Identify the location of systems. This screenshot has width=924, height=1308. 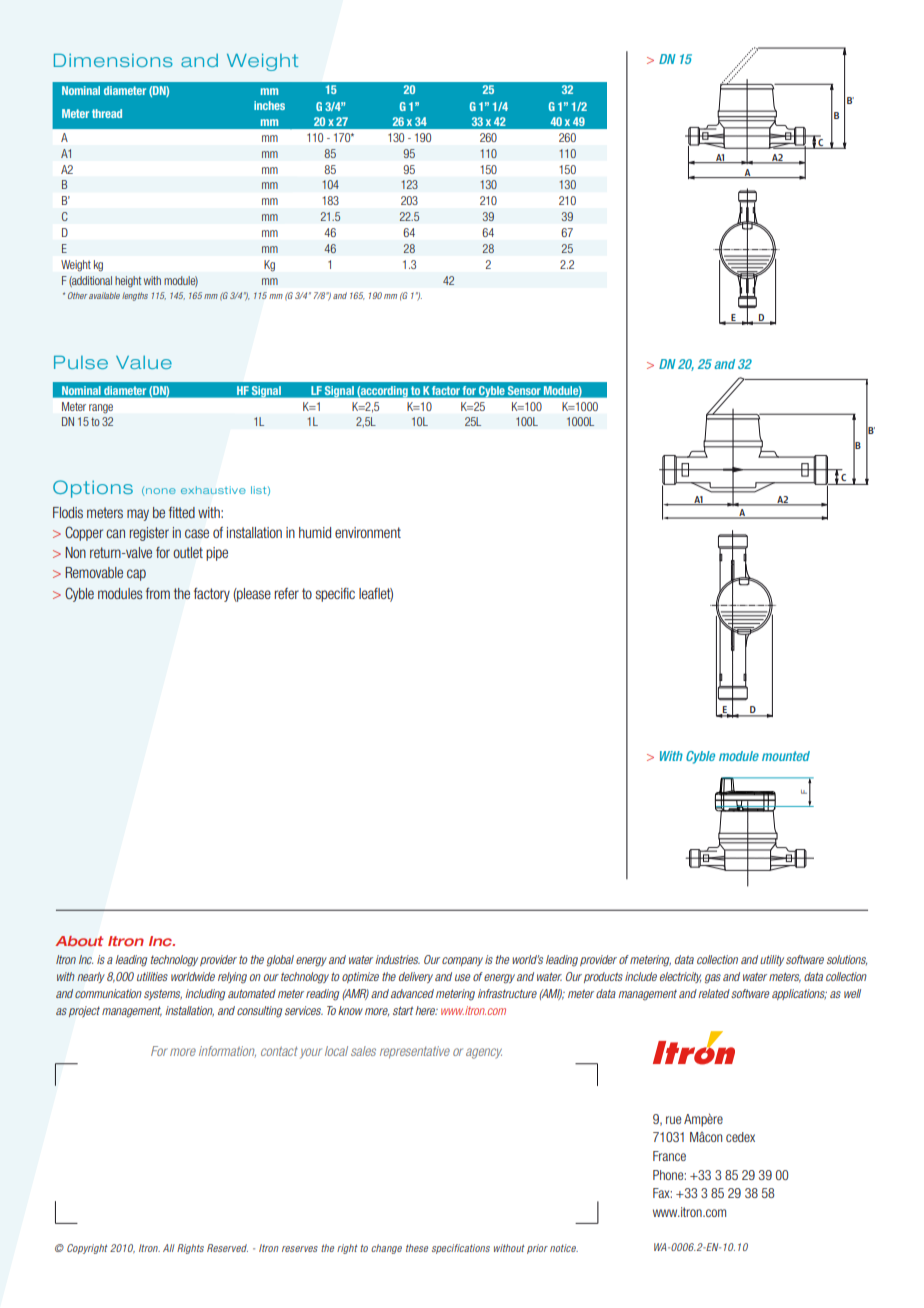
(163, 994).
